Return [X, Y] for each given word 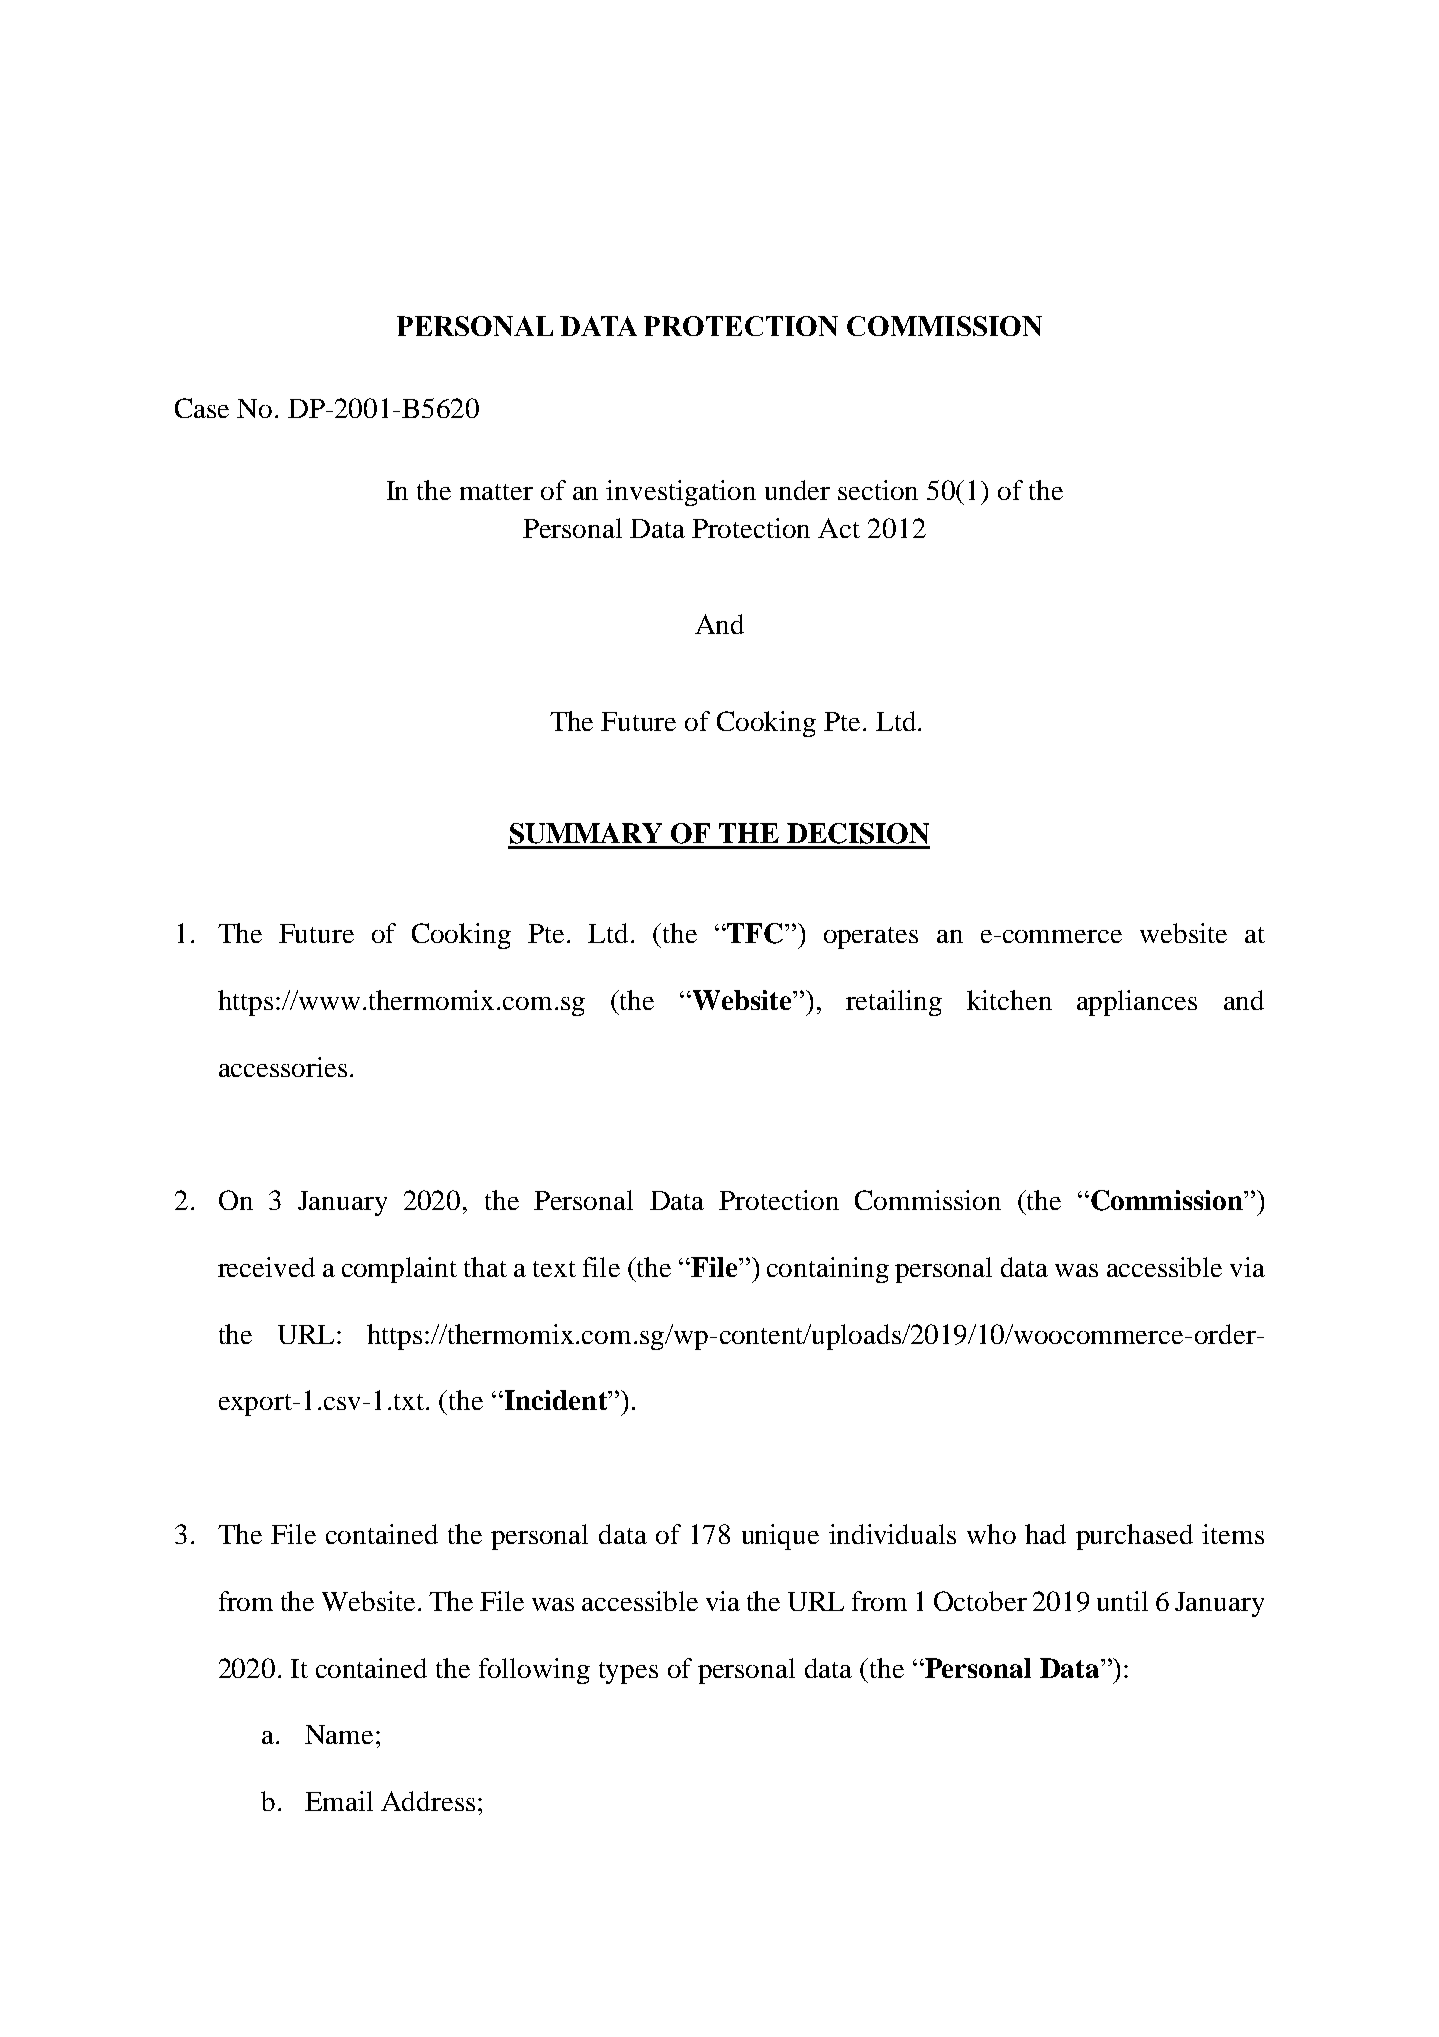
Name [339, 1734]
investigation [681, 493]
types [628, 1673]
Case [202, 408]
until [1122, 1601]
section [878, 490]
